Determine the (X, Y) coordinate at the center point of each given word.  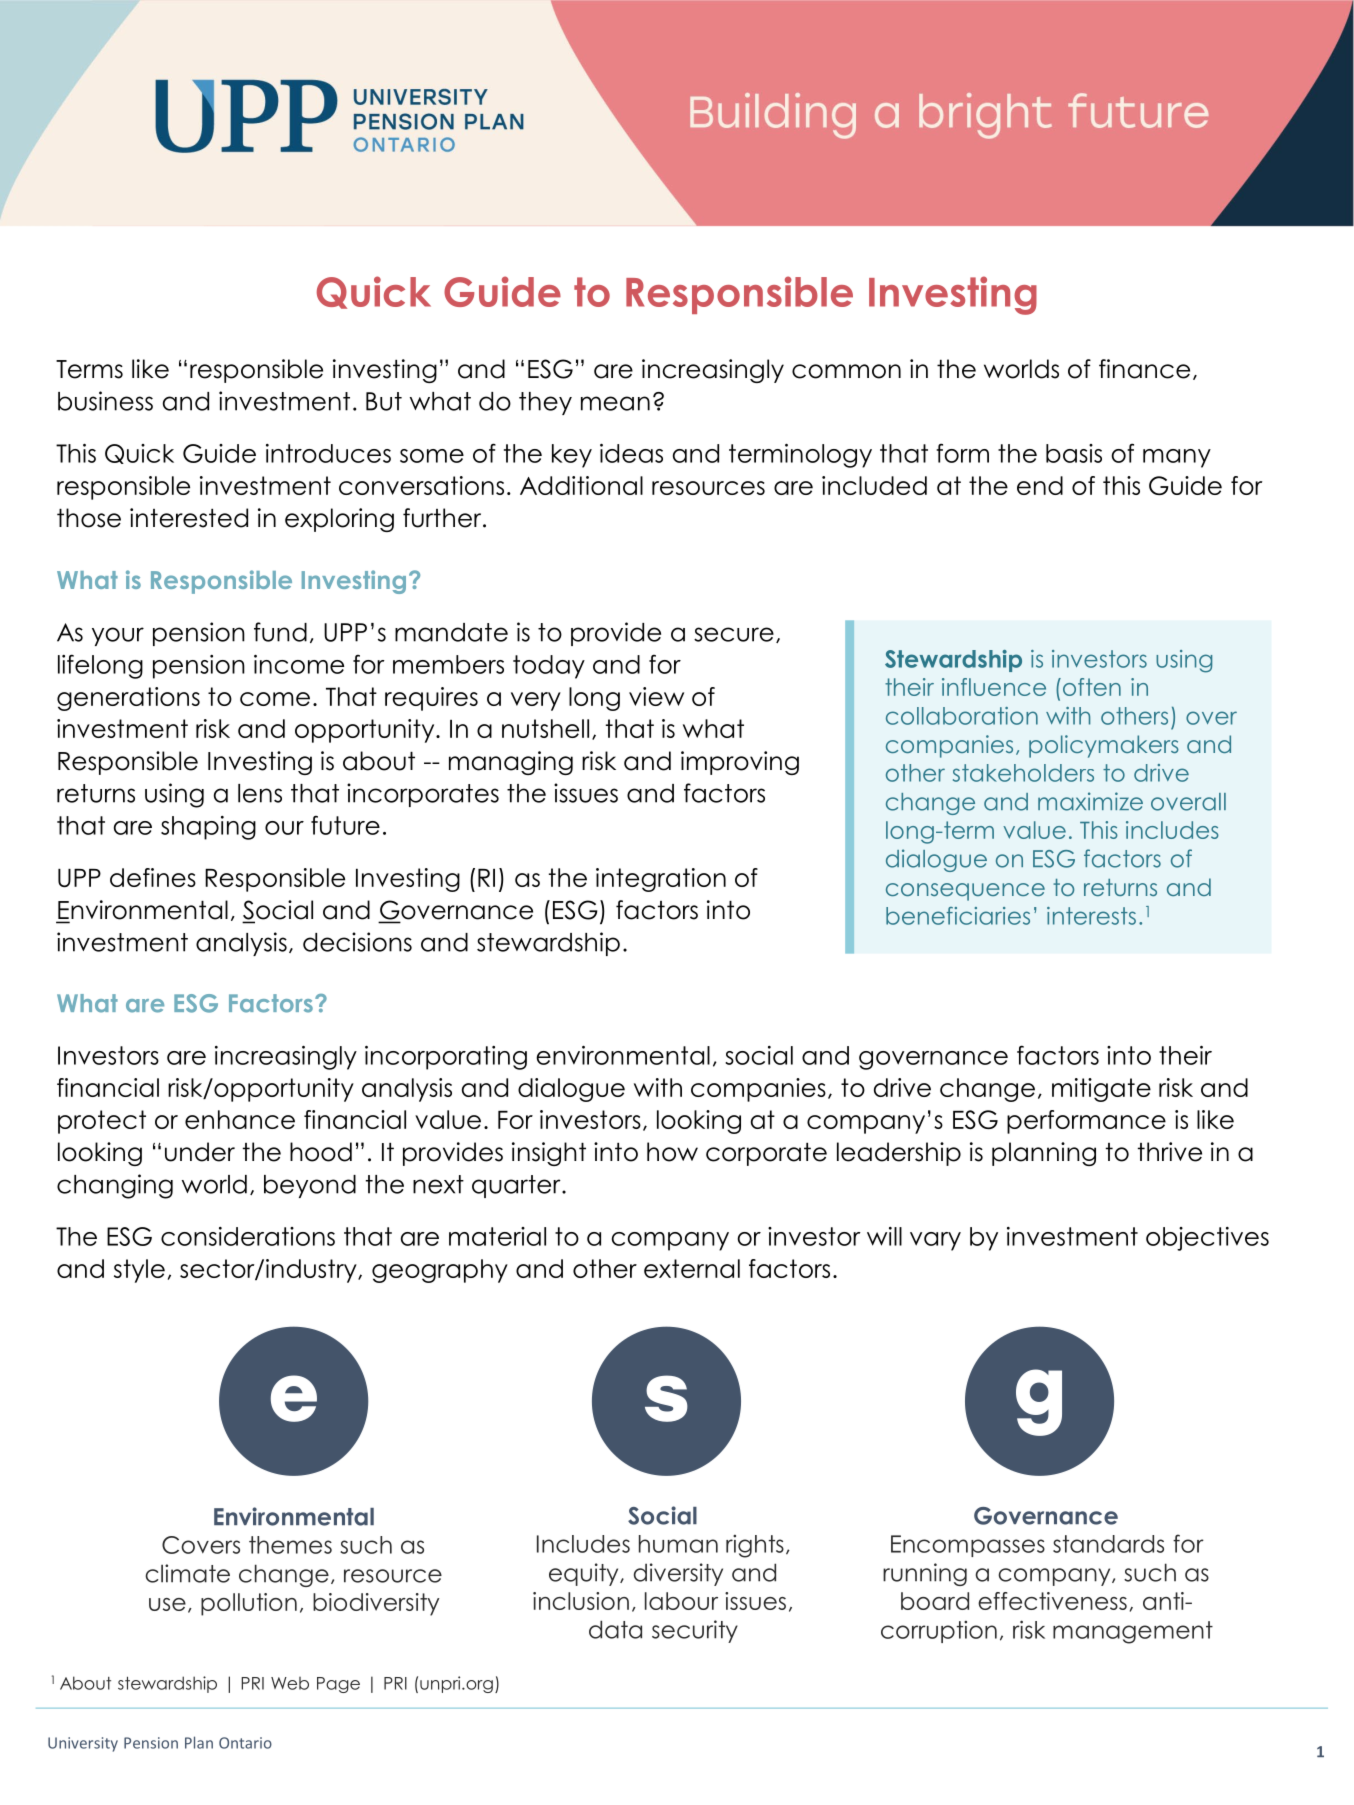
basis (1074, 453)
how (672, 1152)
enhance (240, 1119)
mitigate (1101, 1090)
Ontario (245, 1743)
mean (615, 403)
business (105, 401)
